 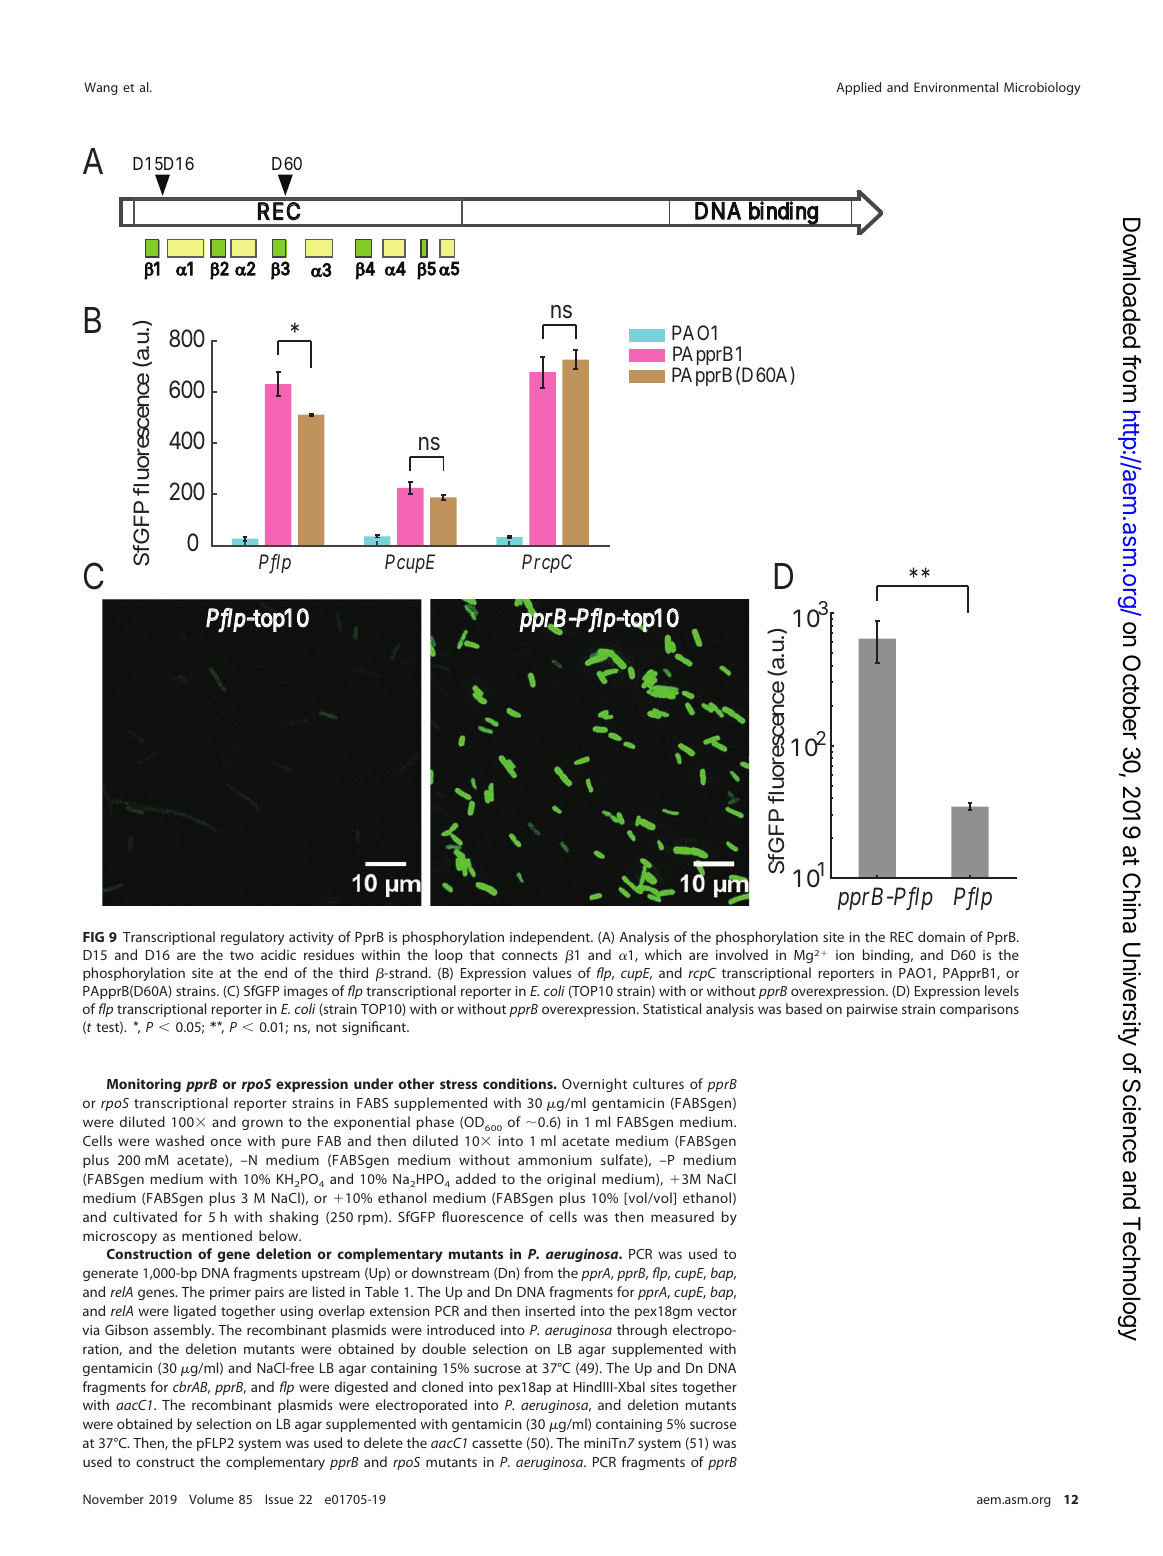 I want to click on Wang, so click(x=101, y=88).
